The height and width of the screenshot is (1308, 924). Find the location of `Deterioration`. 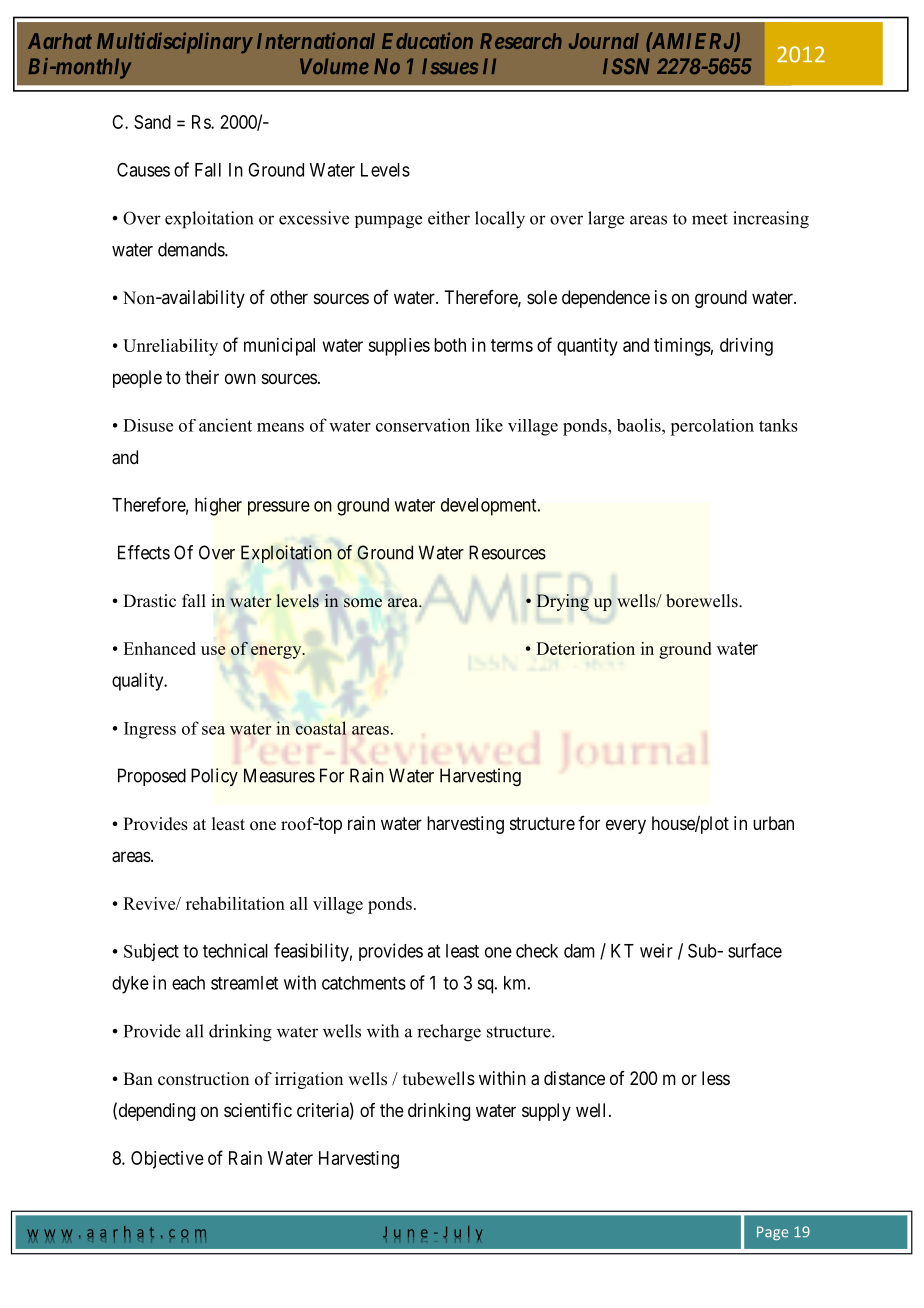

Deterioration is located at coordinates (585, 648).
